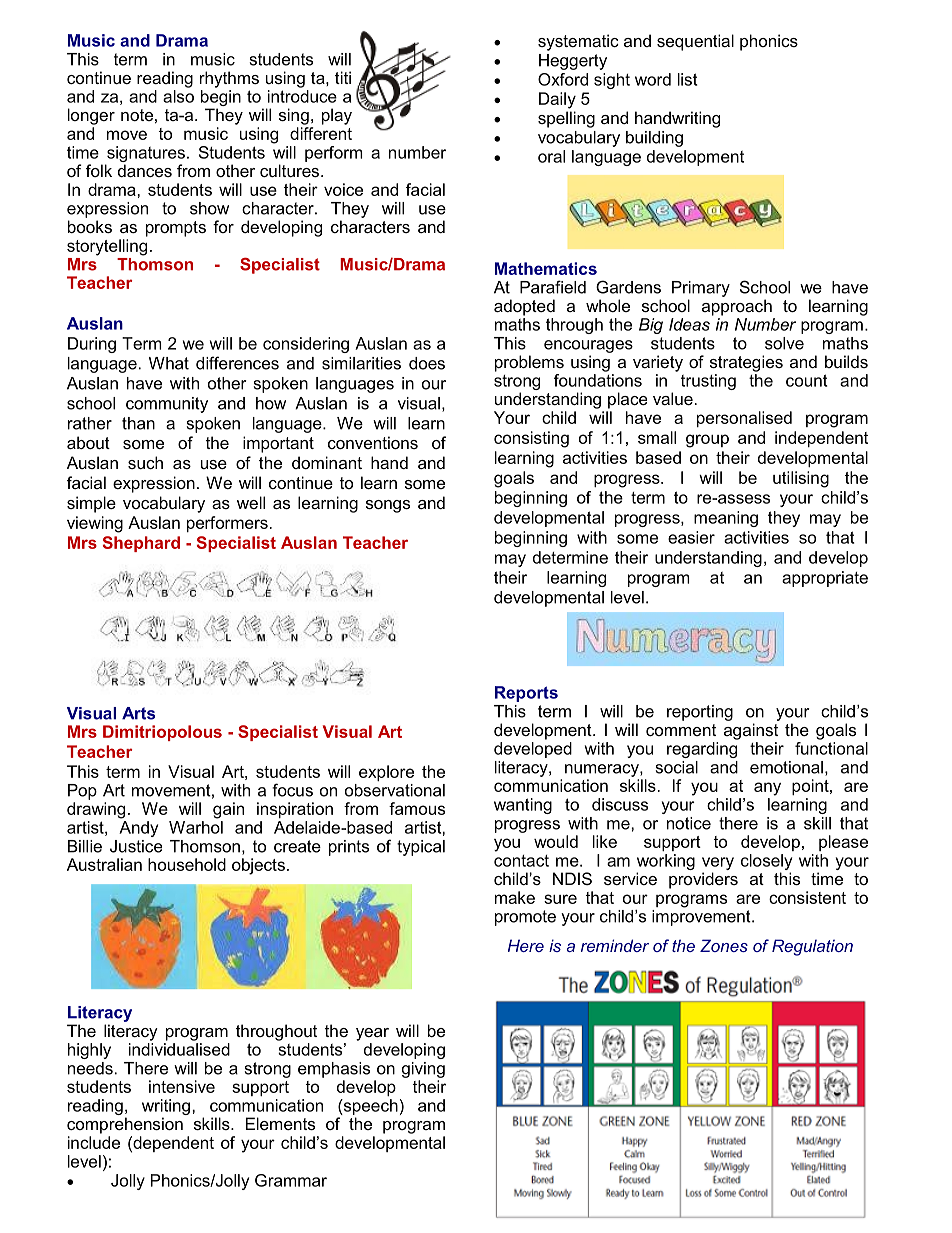 The width and height of the image is (952, 1233). What do you see at coordinates (125, 1125) in the image?
I see `comprehension` at bounding box center [125, 1125].
